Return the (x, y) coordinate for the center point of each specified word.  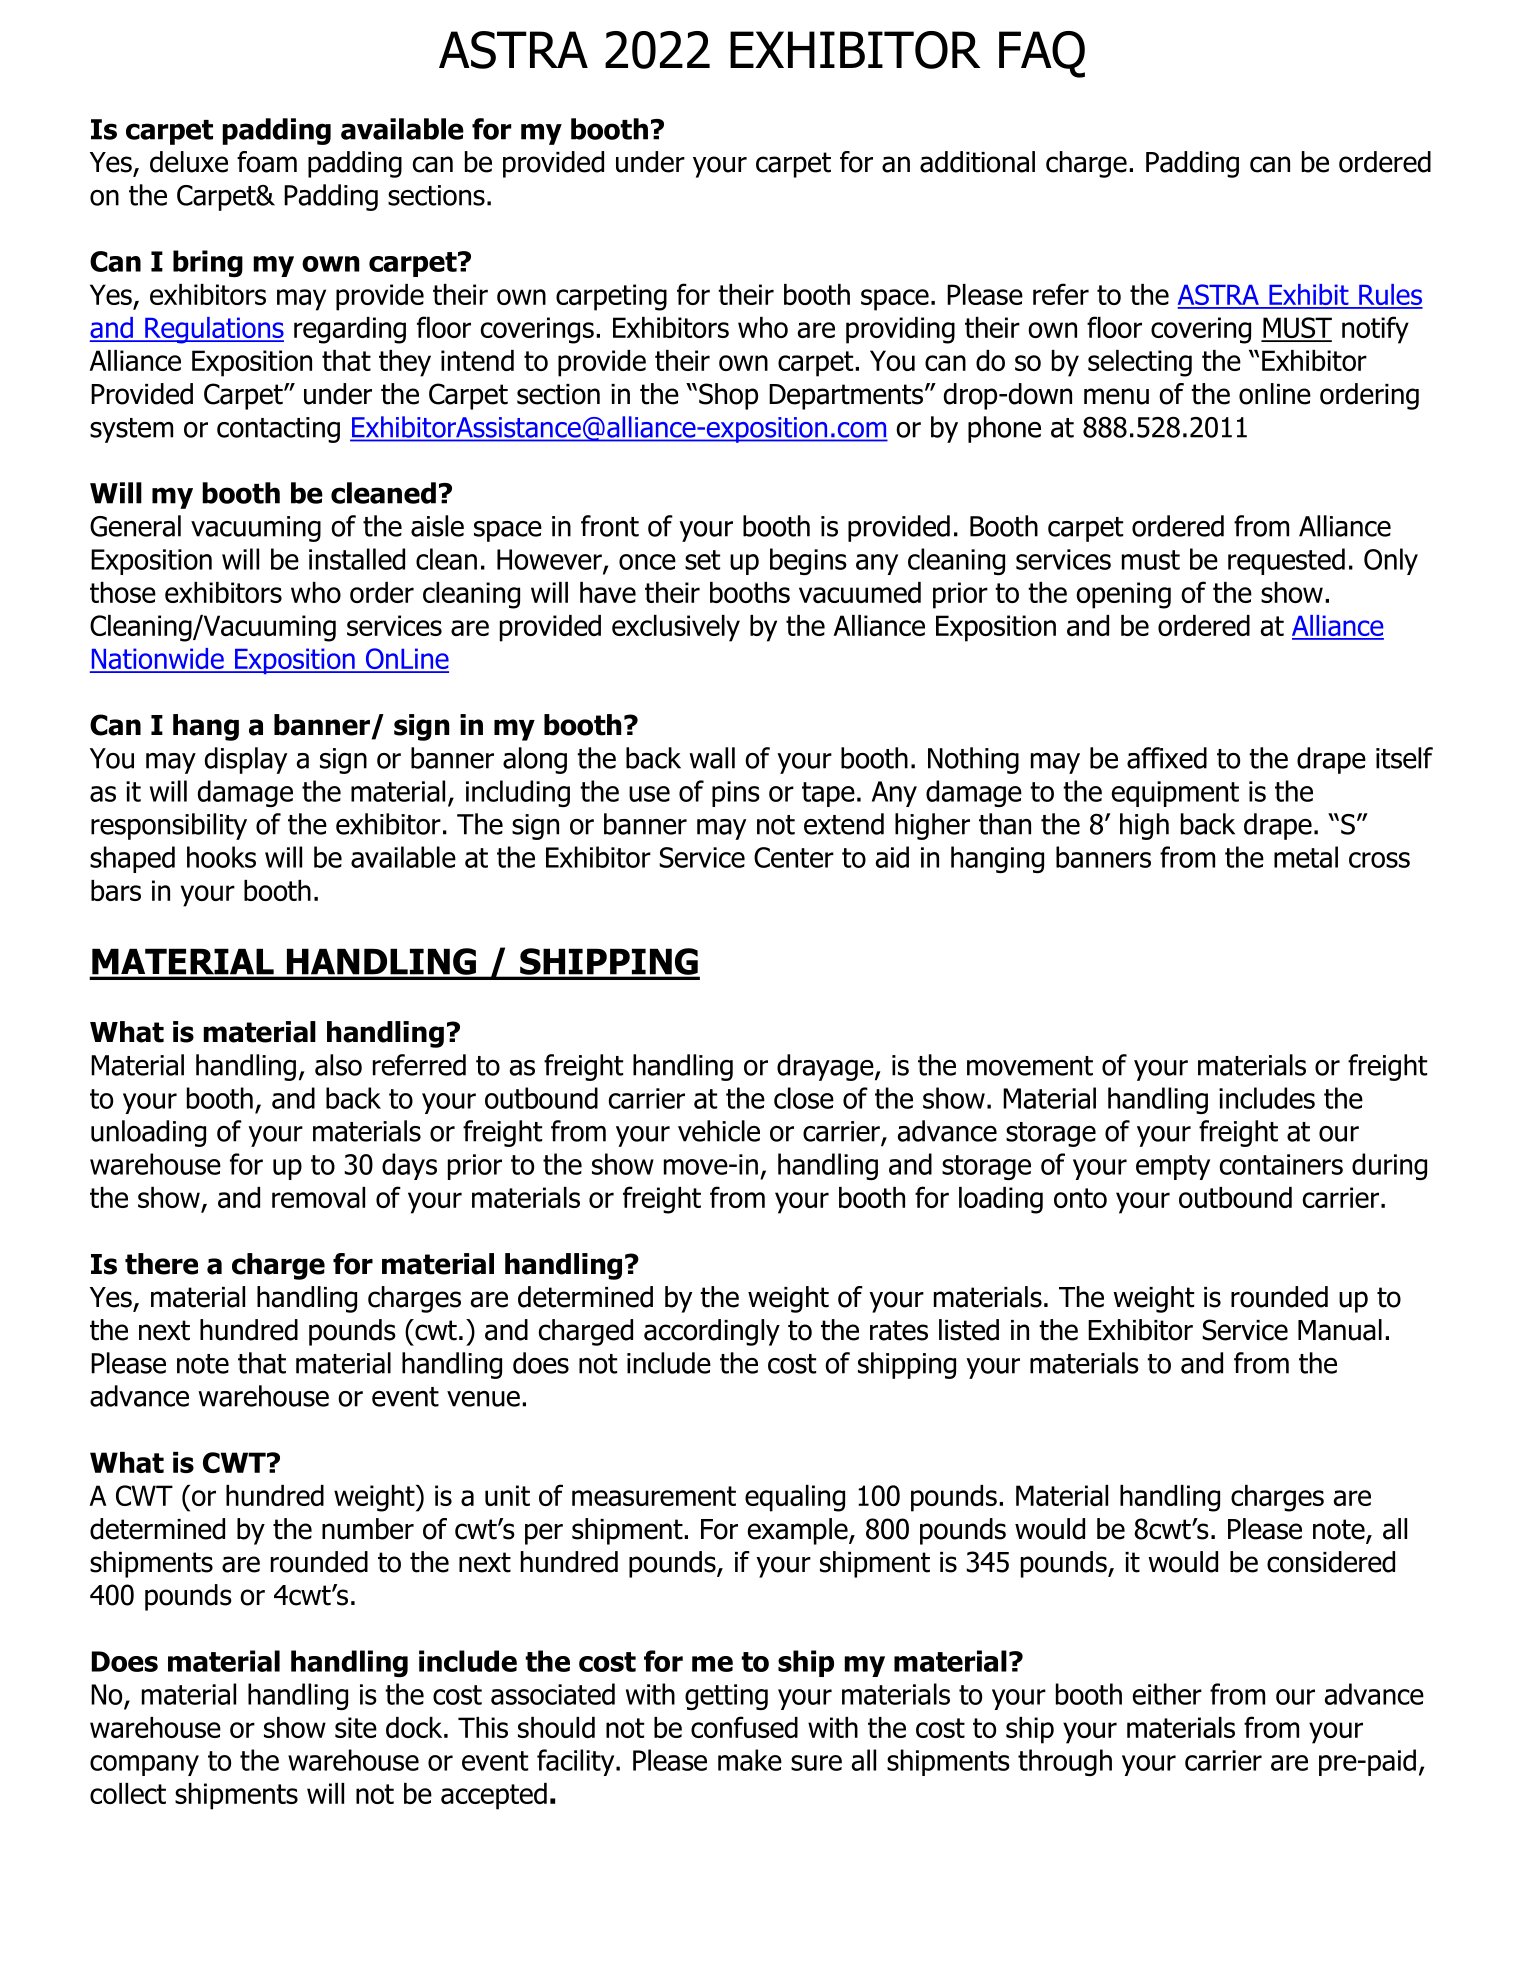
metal (1306, 857)
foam (267, 162)
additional (977, 162)
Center (794, 857)
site (356, 1727)
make (750, 1760)
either (1167, 1694)
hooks (221, 857)
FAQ (1042, 54)
